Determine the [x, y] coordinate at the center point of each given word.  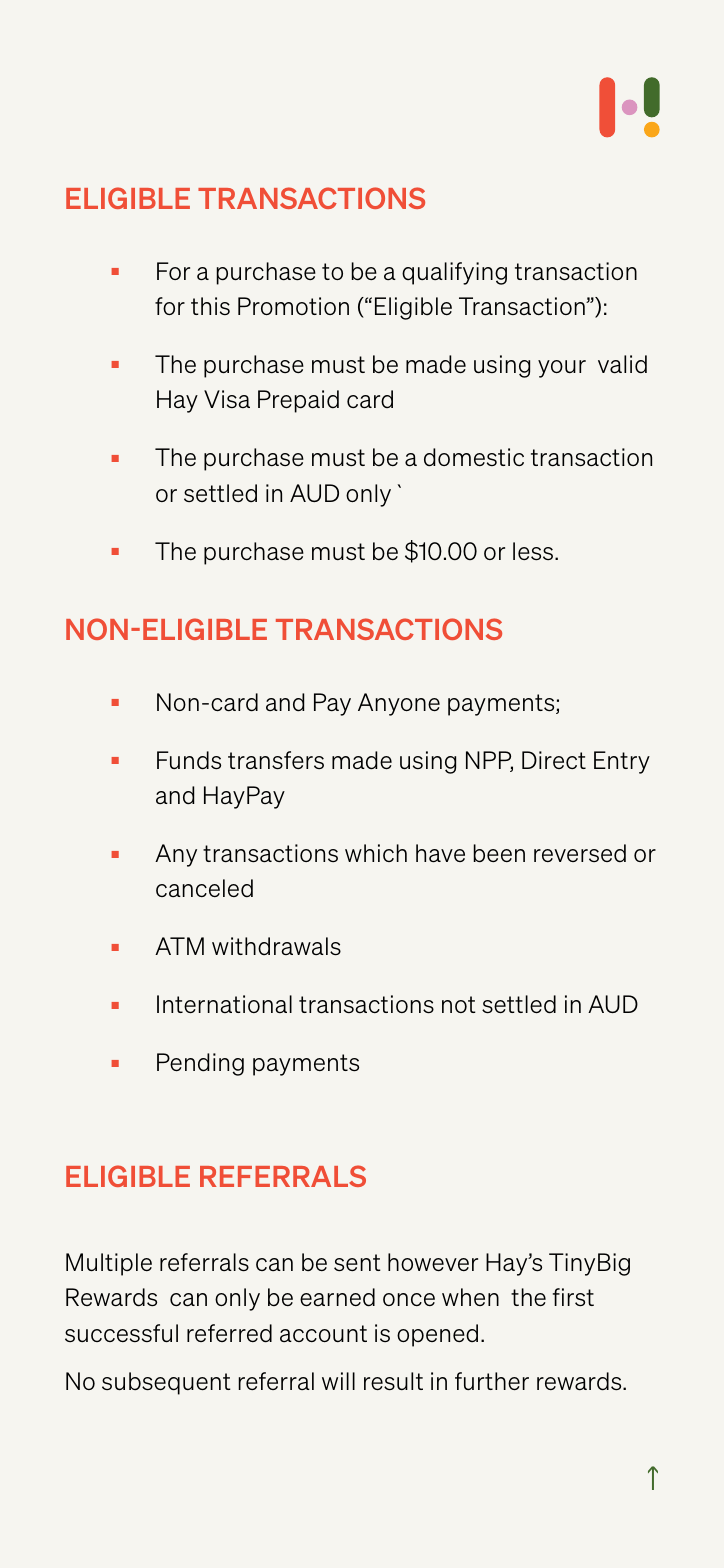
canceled [204, 888]
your [562, 369]
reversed [580, 853]
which [376, 853]
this [210, 306]
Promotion [293, 306]
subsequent [166, 1383]
